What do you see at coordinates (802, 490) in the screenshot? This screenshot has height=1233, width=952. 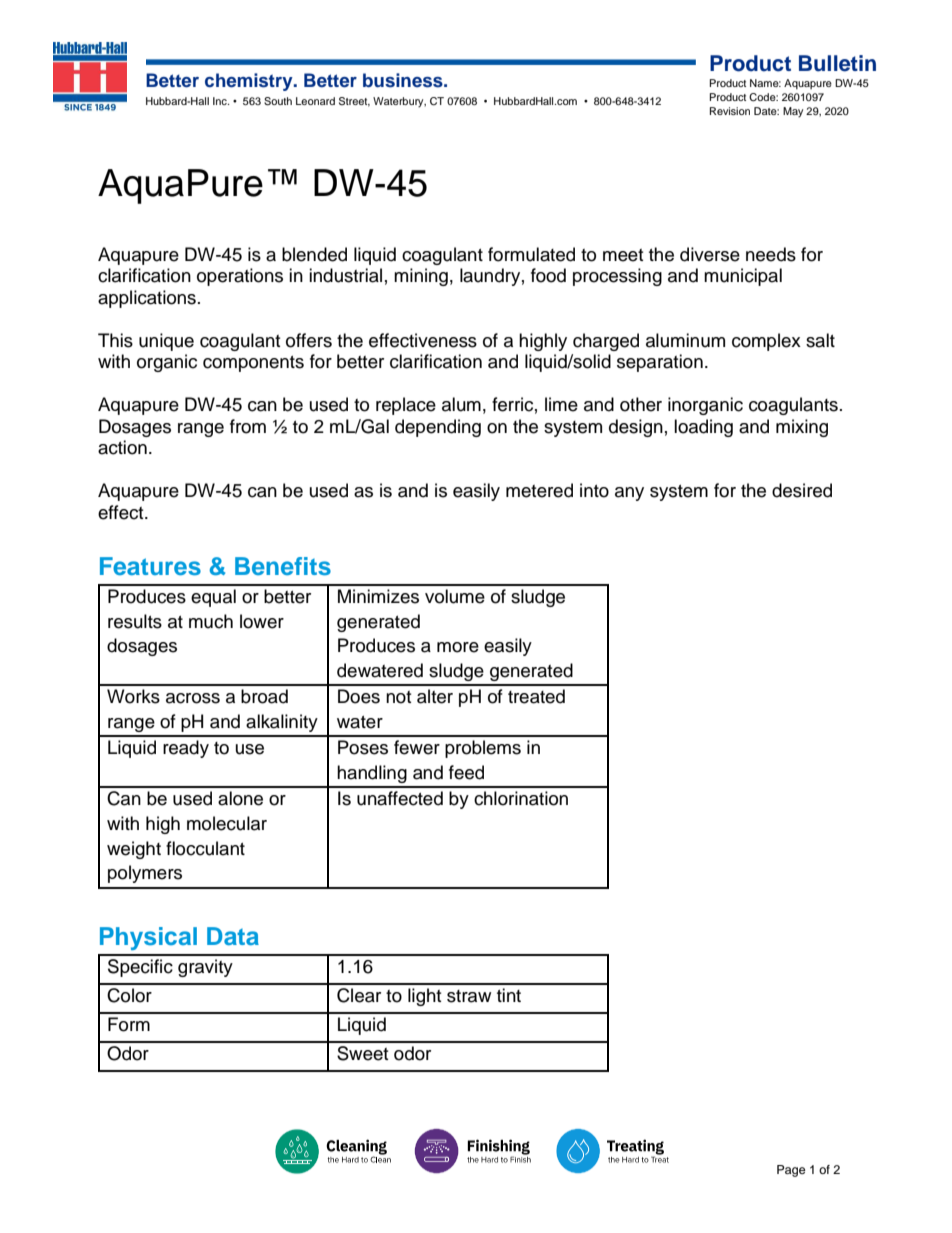 I see `desired` at bounding box center [802, 490].
